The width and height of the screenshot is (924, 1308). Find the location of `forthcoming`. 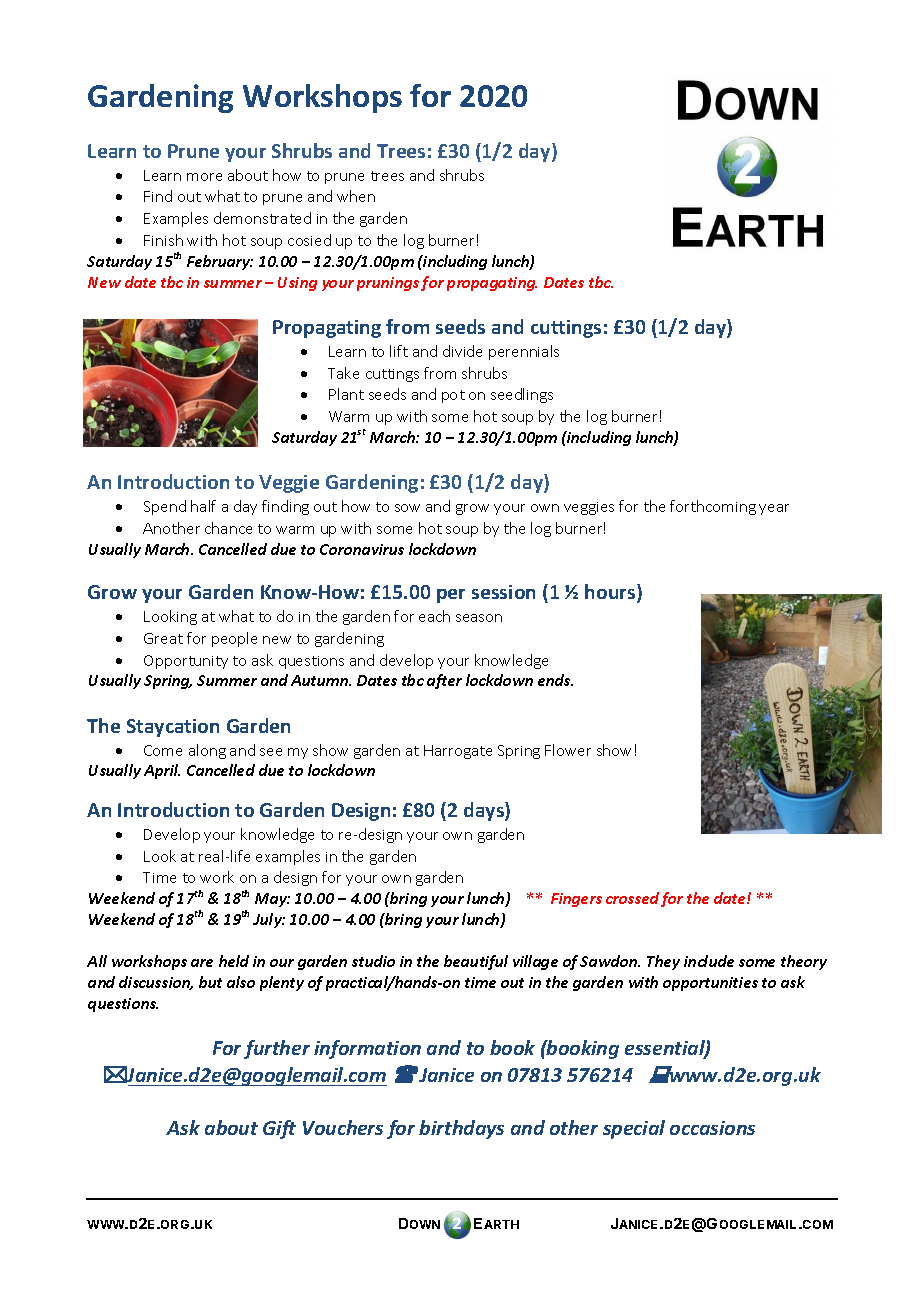

forthcoming is located at coordinates (713, 507).
